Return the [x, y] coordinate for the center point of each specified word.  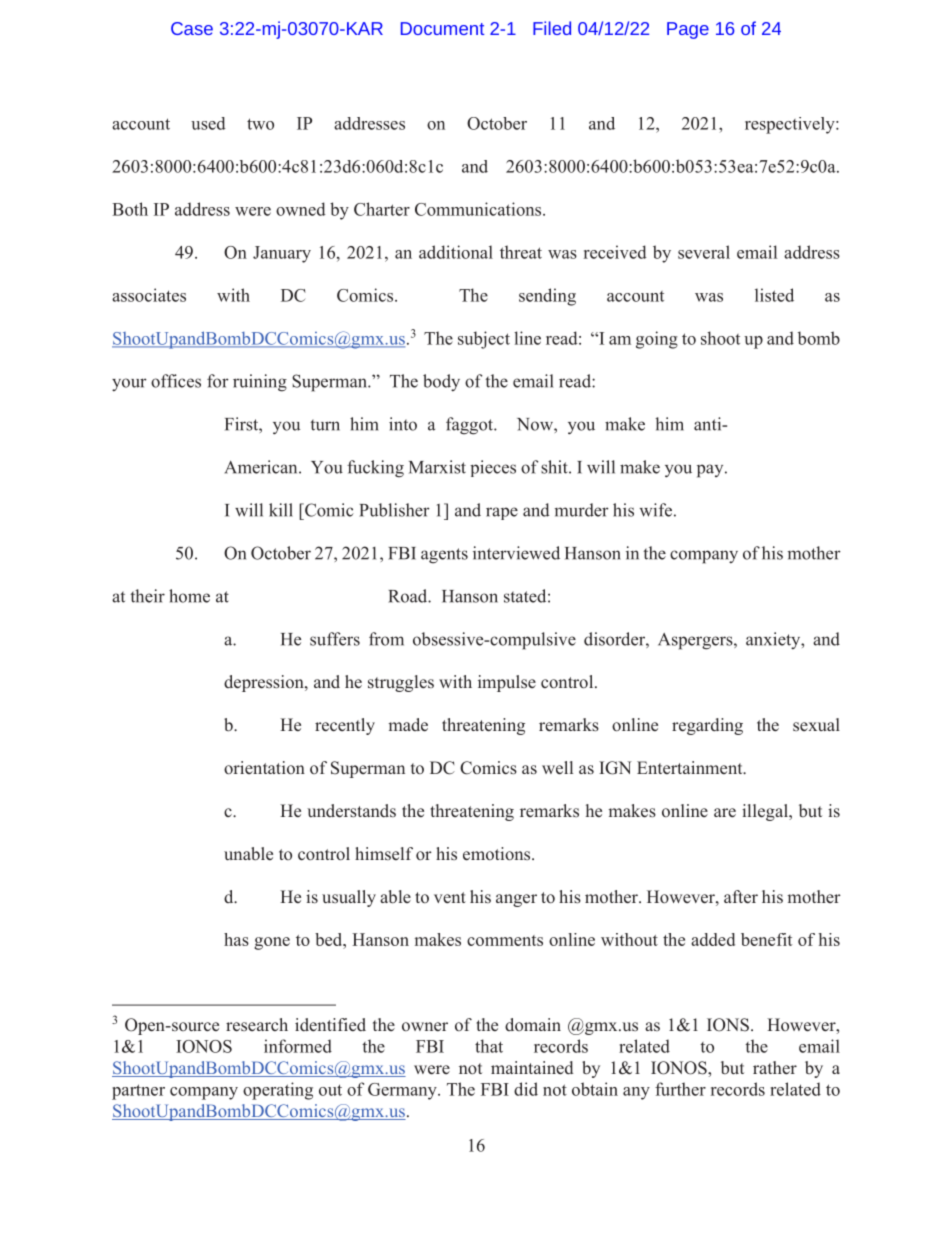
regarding [707, 726]
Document [442, 28]
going [657, 340]
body [441, 382]
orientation [264, 768]
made [408, 725]
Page [688, 30]
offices [176, 381]
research [257, 1025]
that [489, 1046]
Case [192, 28]
